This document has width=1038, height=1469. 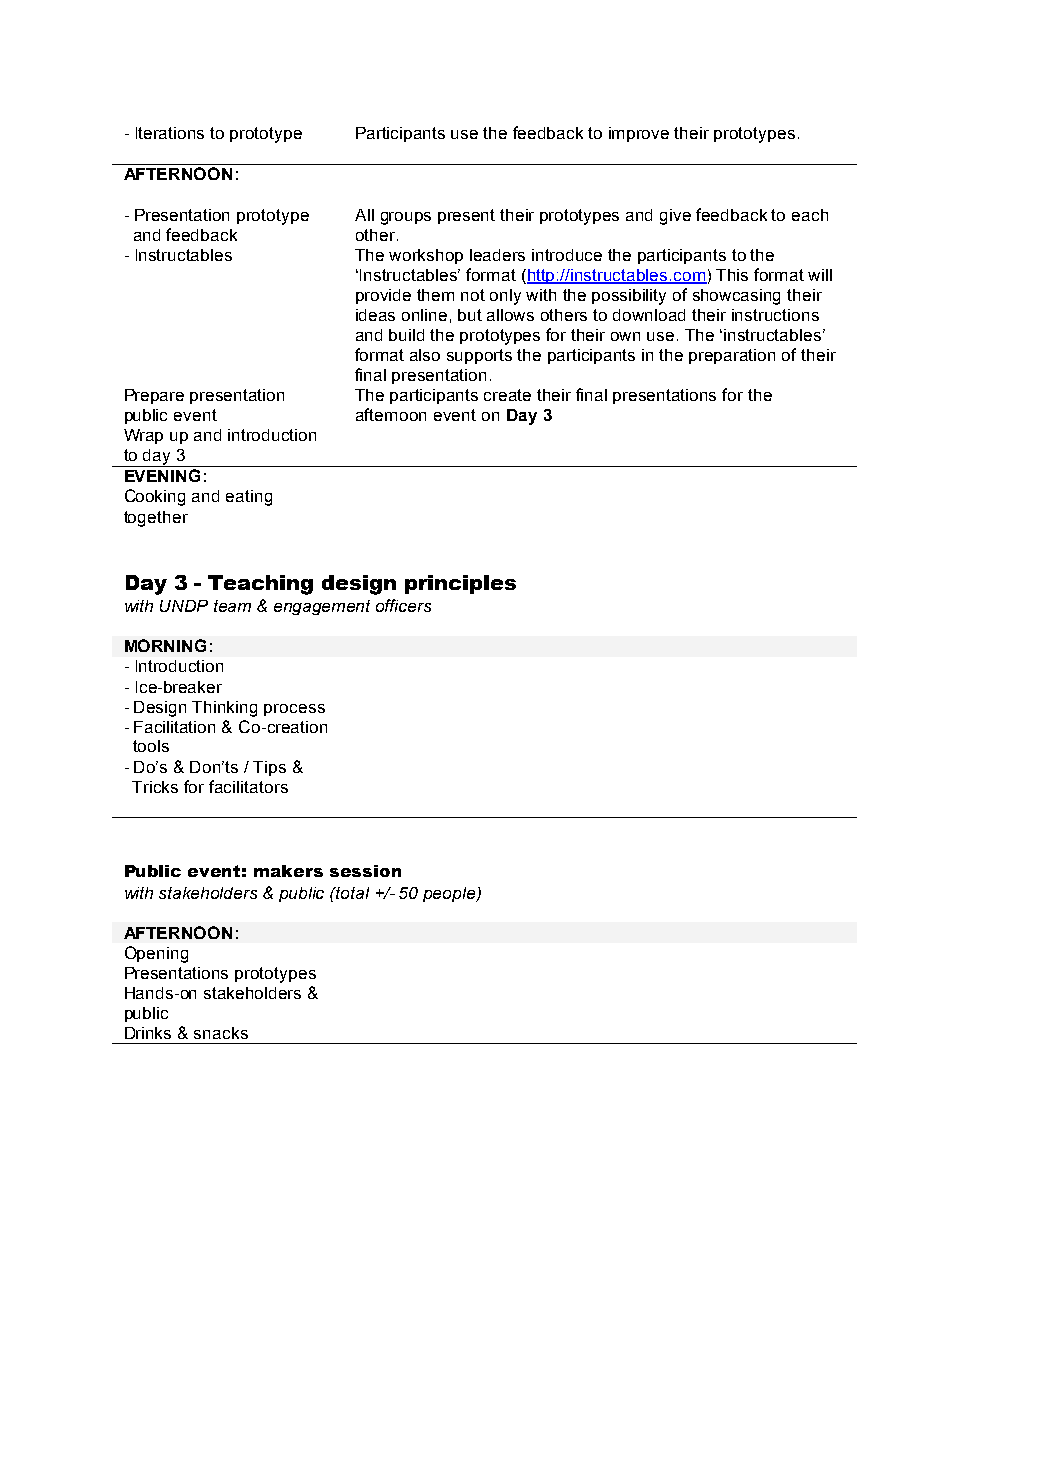 I want to click on groups, so click(x=406, y=218).
